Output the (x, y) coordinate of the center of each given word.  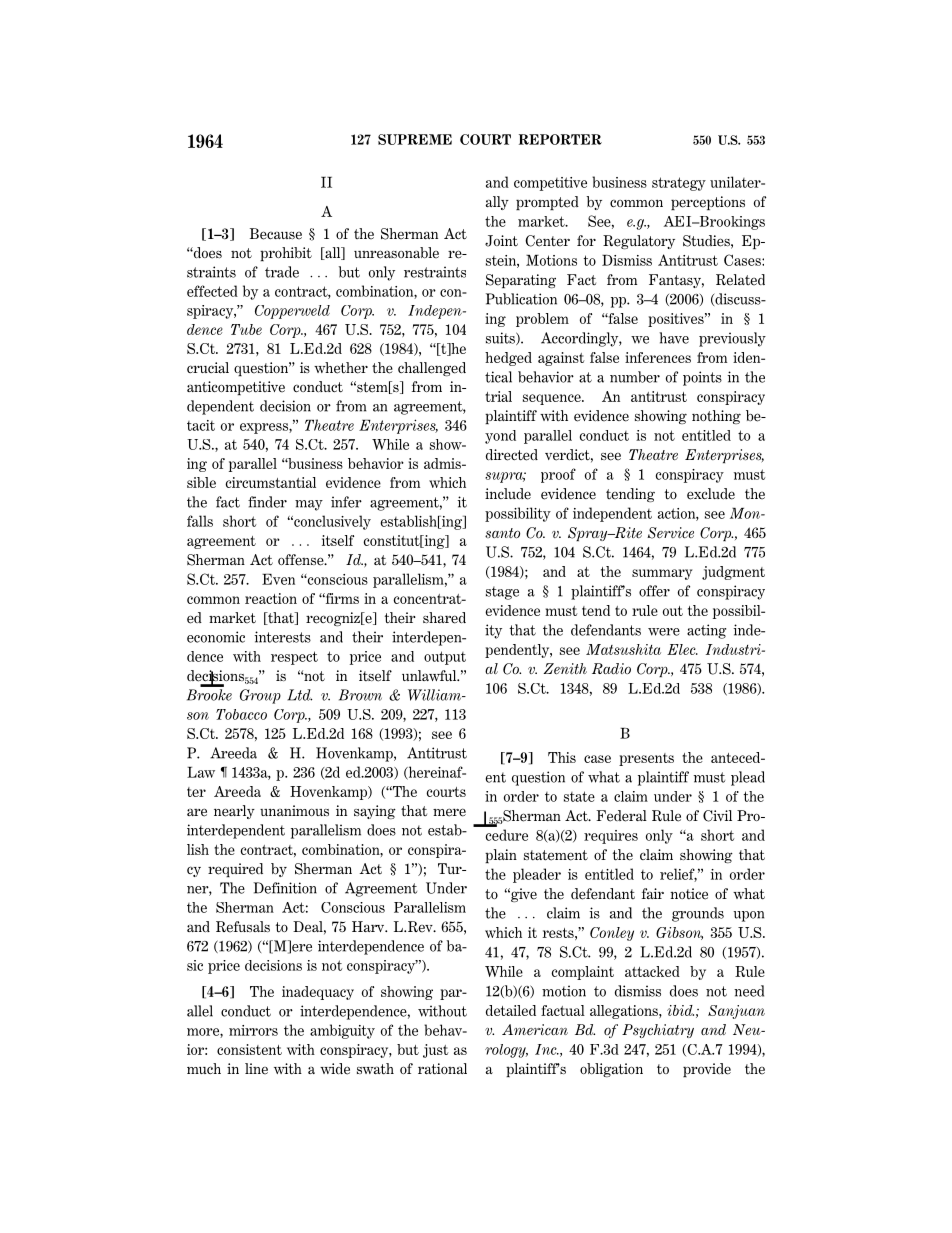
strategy (679, 184)
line (256, 1069)
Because (276, 234)
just (436, 1051)
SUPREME (415, 139)
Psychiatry (658, 1031)
